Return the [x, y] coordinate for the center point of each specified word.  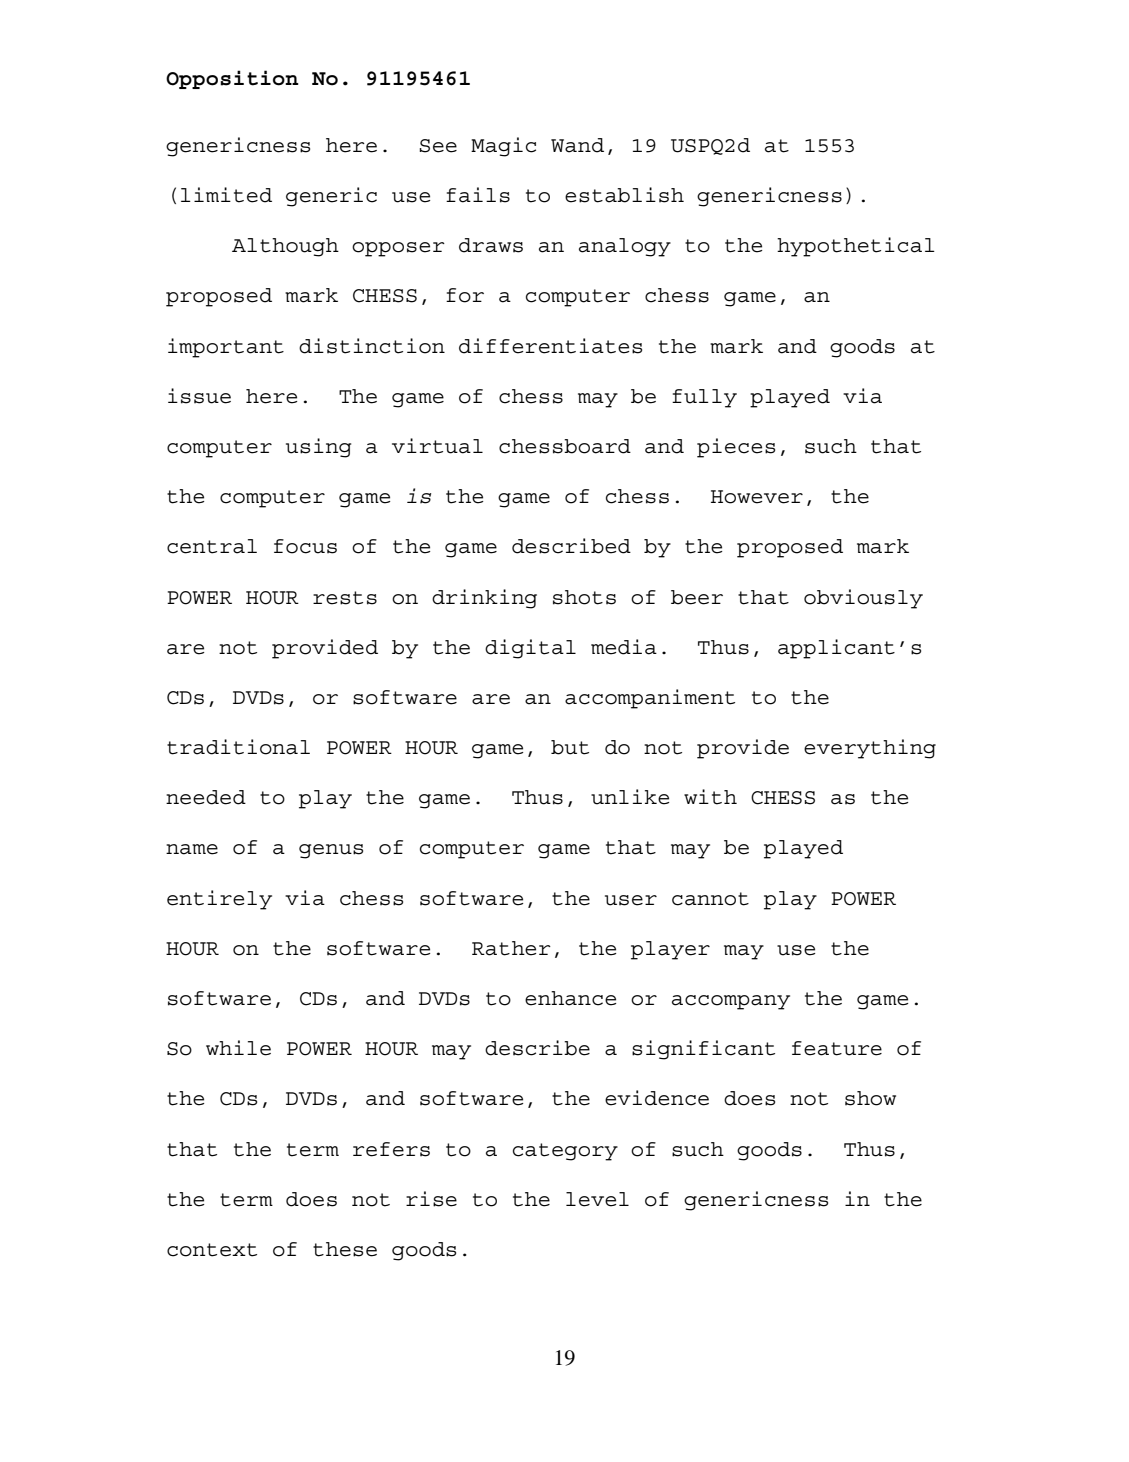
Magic [503, 147]
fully [704, 398]
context [212, 1250]
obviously [863, 599]
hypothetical [856, 247]
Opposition [232, 79]
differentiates [550, 346]
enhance [570, 998]
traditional [238, 747]
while [238, 1048]
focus [305, 546]
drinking [484, 599]
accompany [731, 1002]
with [710, 797]
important [226, 348]
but [570, 747]
